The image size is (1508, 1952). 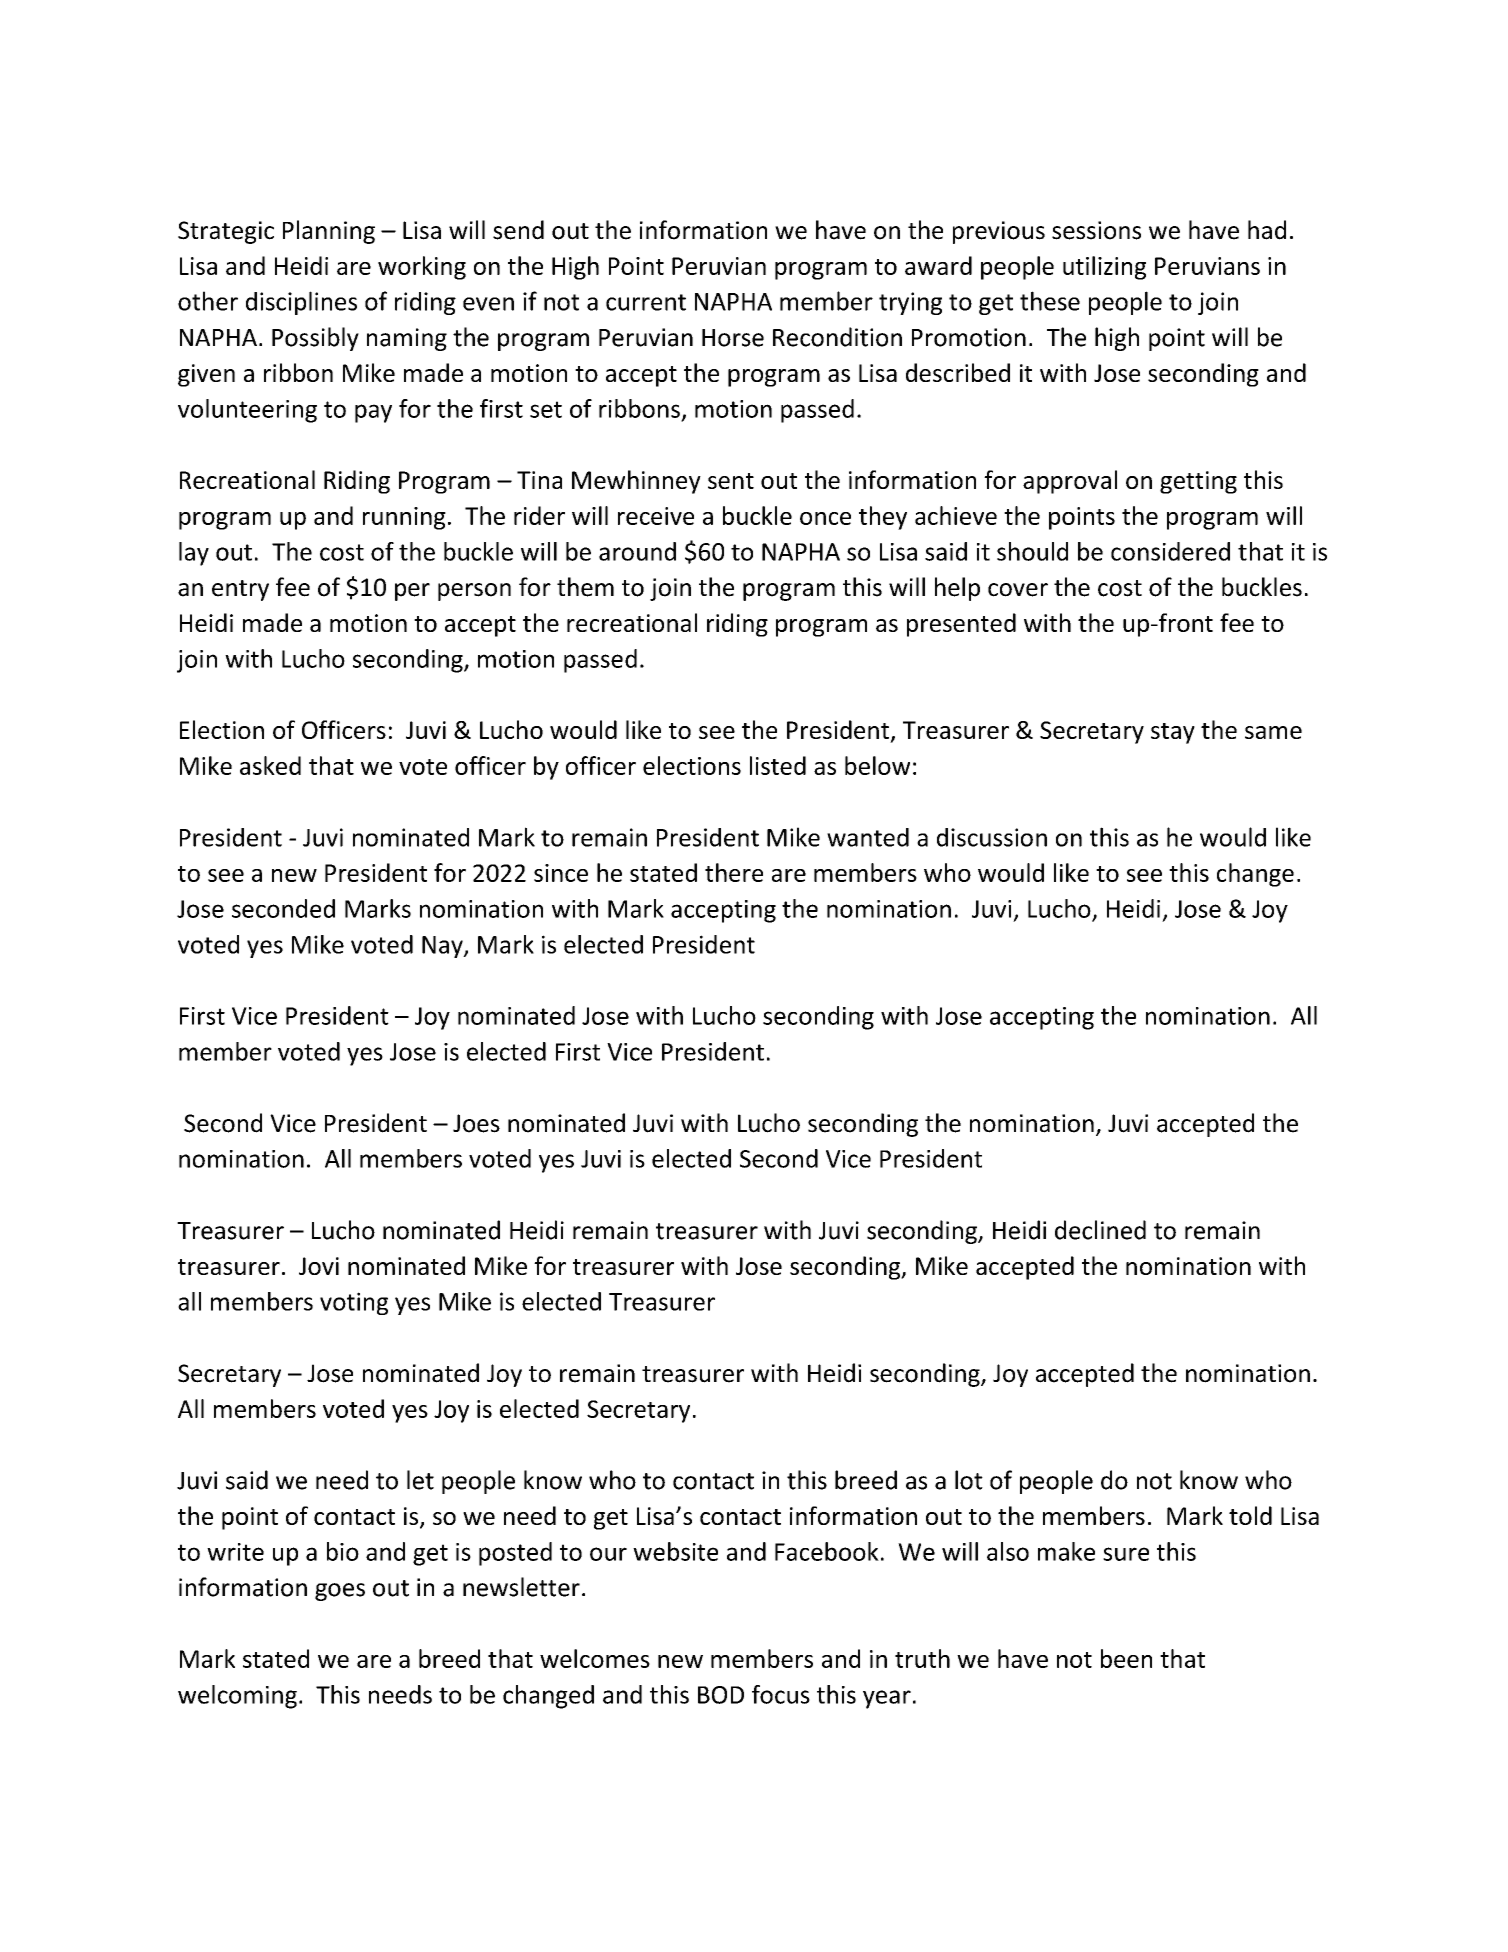 I want to click on considered, so click(x=1170, y=551).
